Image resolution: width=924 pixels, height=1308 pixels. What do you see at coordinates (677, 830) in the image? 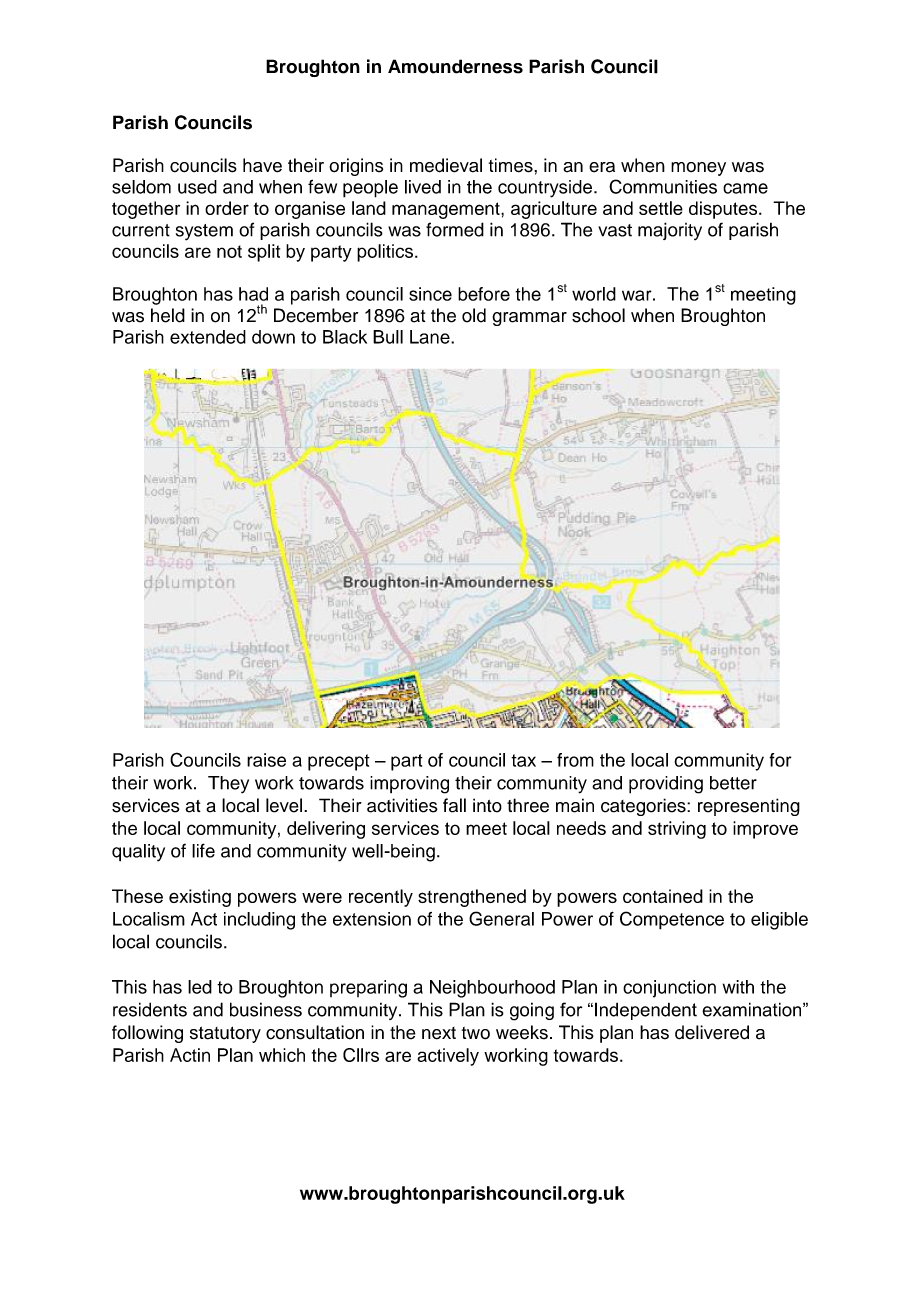
I see `striving` at bounding box center [677, 830].
